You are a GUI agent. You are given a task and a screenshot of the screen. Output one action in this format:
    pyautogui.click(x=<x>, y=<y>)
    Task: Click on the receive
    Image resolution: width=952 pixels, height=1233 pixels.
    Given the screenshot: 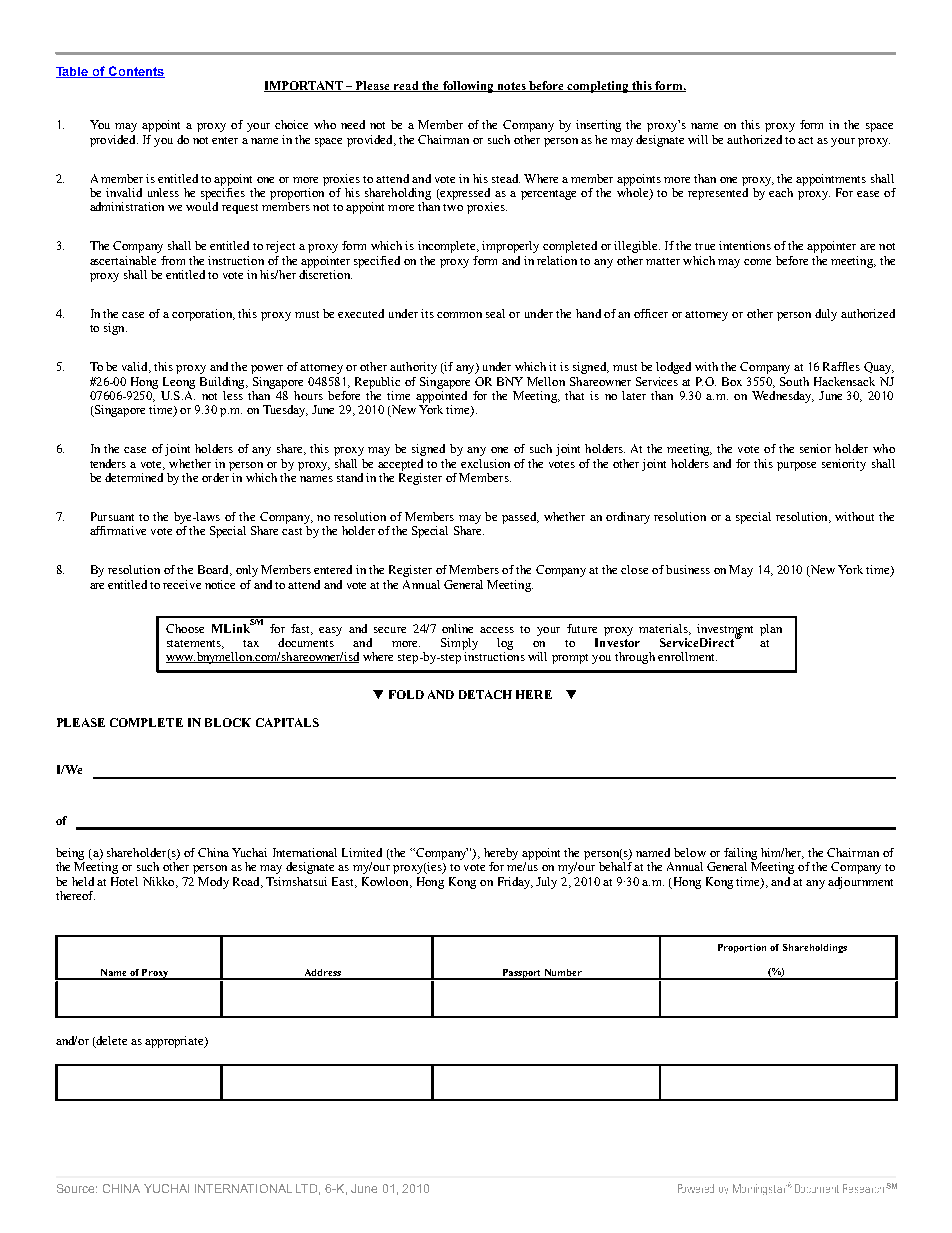 What is the action you would take?
    pyautogui.click(x=182, y=584)
